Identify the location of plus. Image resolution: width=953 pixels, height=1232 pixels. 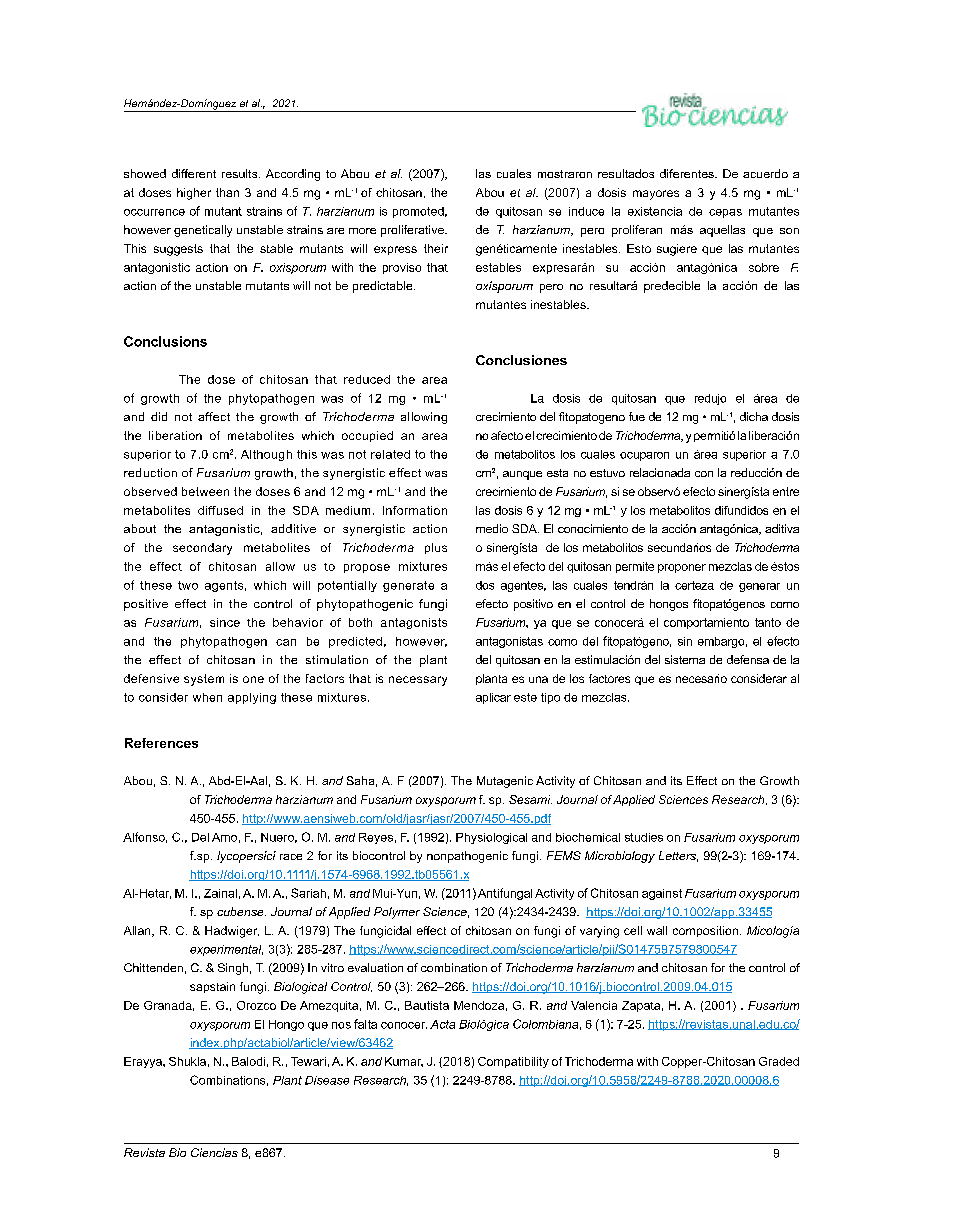
(436, 548).
